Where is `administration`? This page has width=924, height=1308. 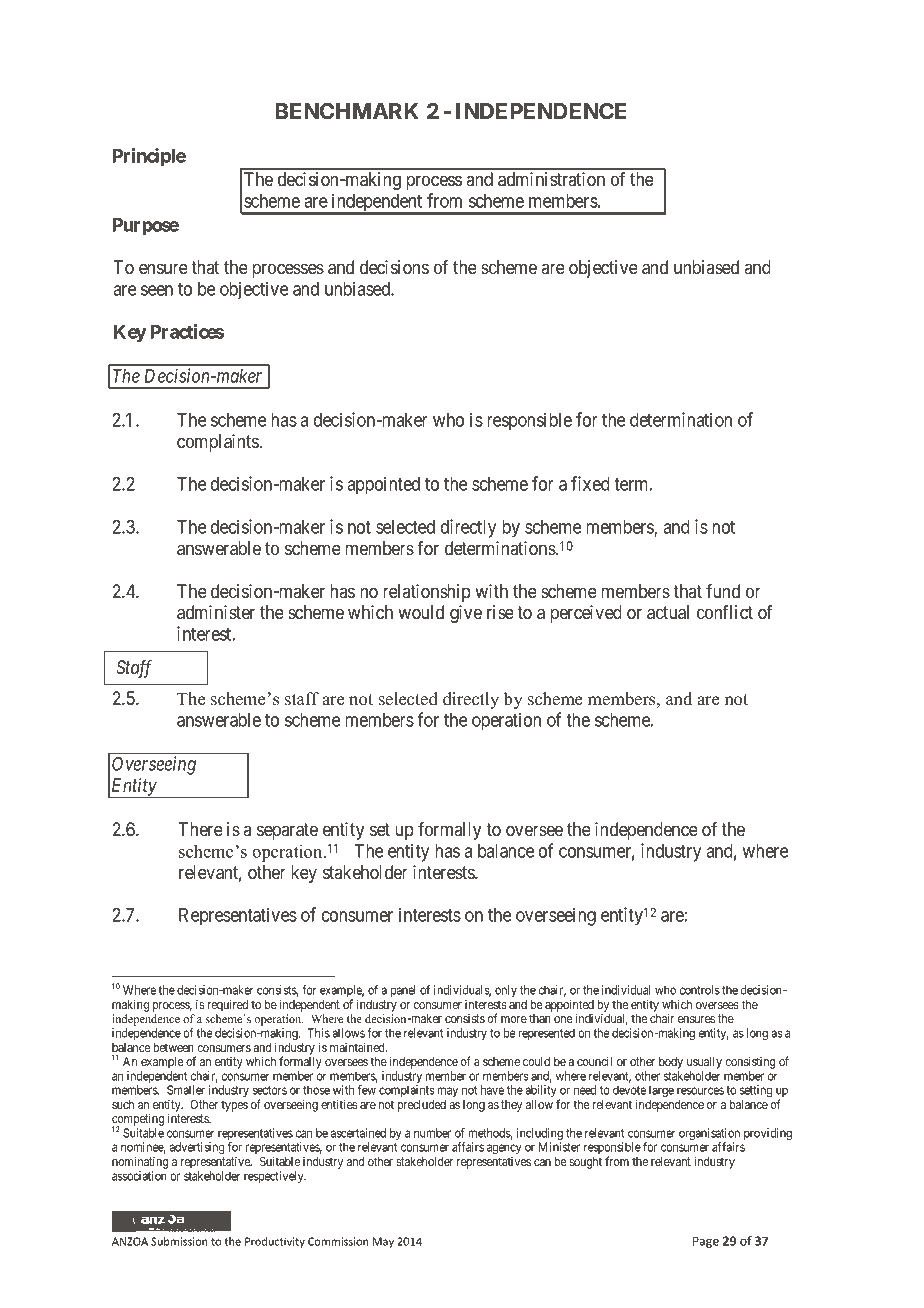
administration is located at coordinates (551, 179).
